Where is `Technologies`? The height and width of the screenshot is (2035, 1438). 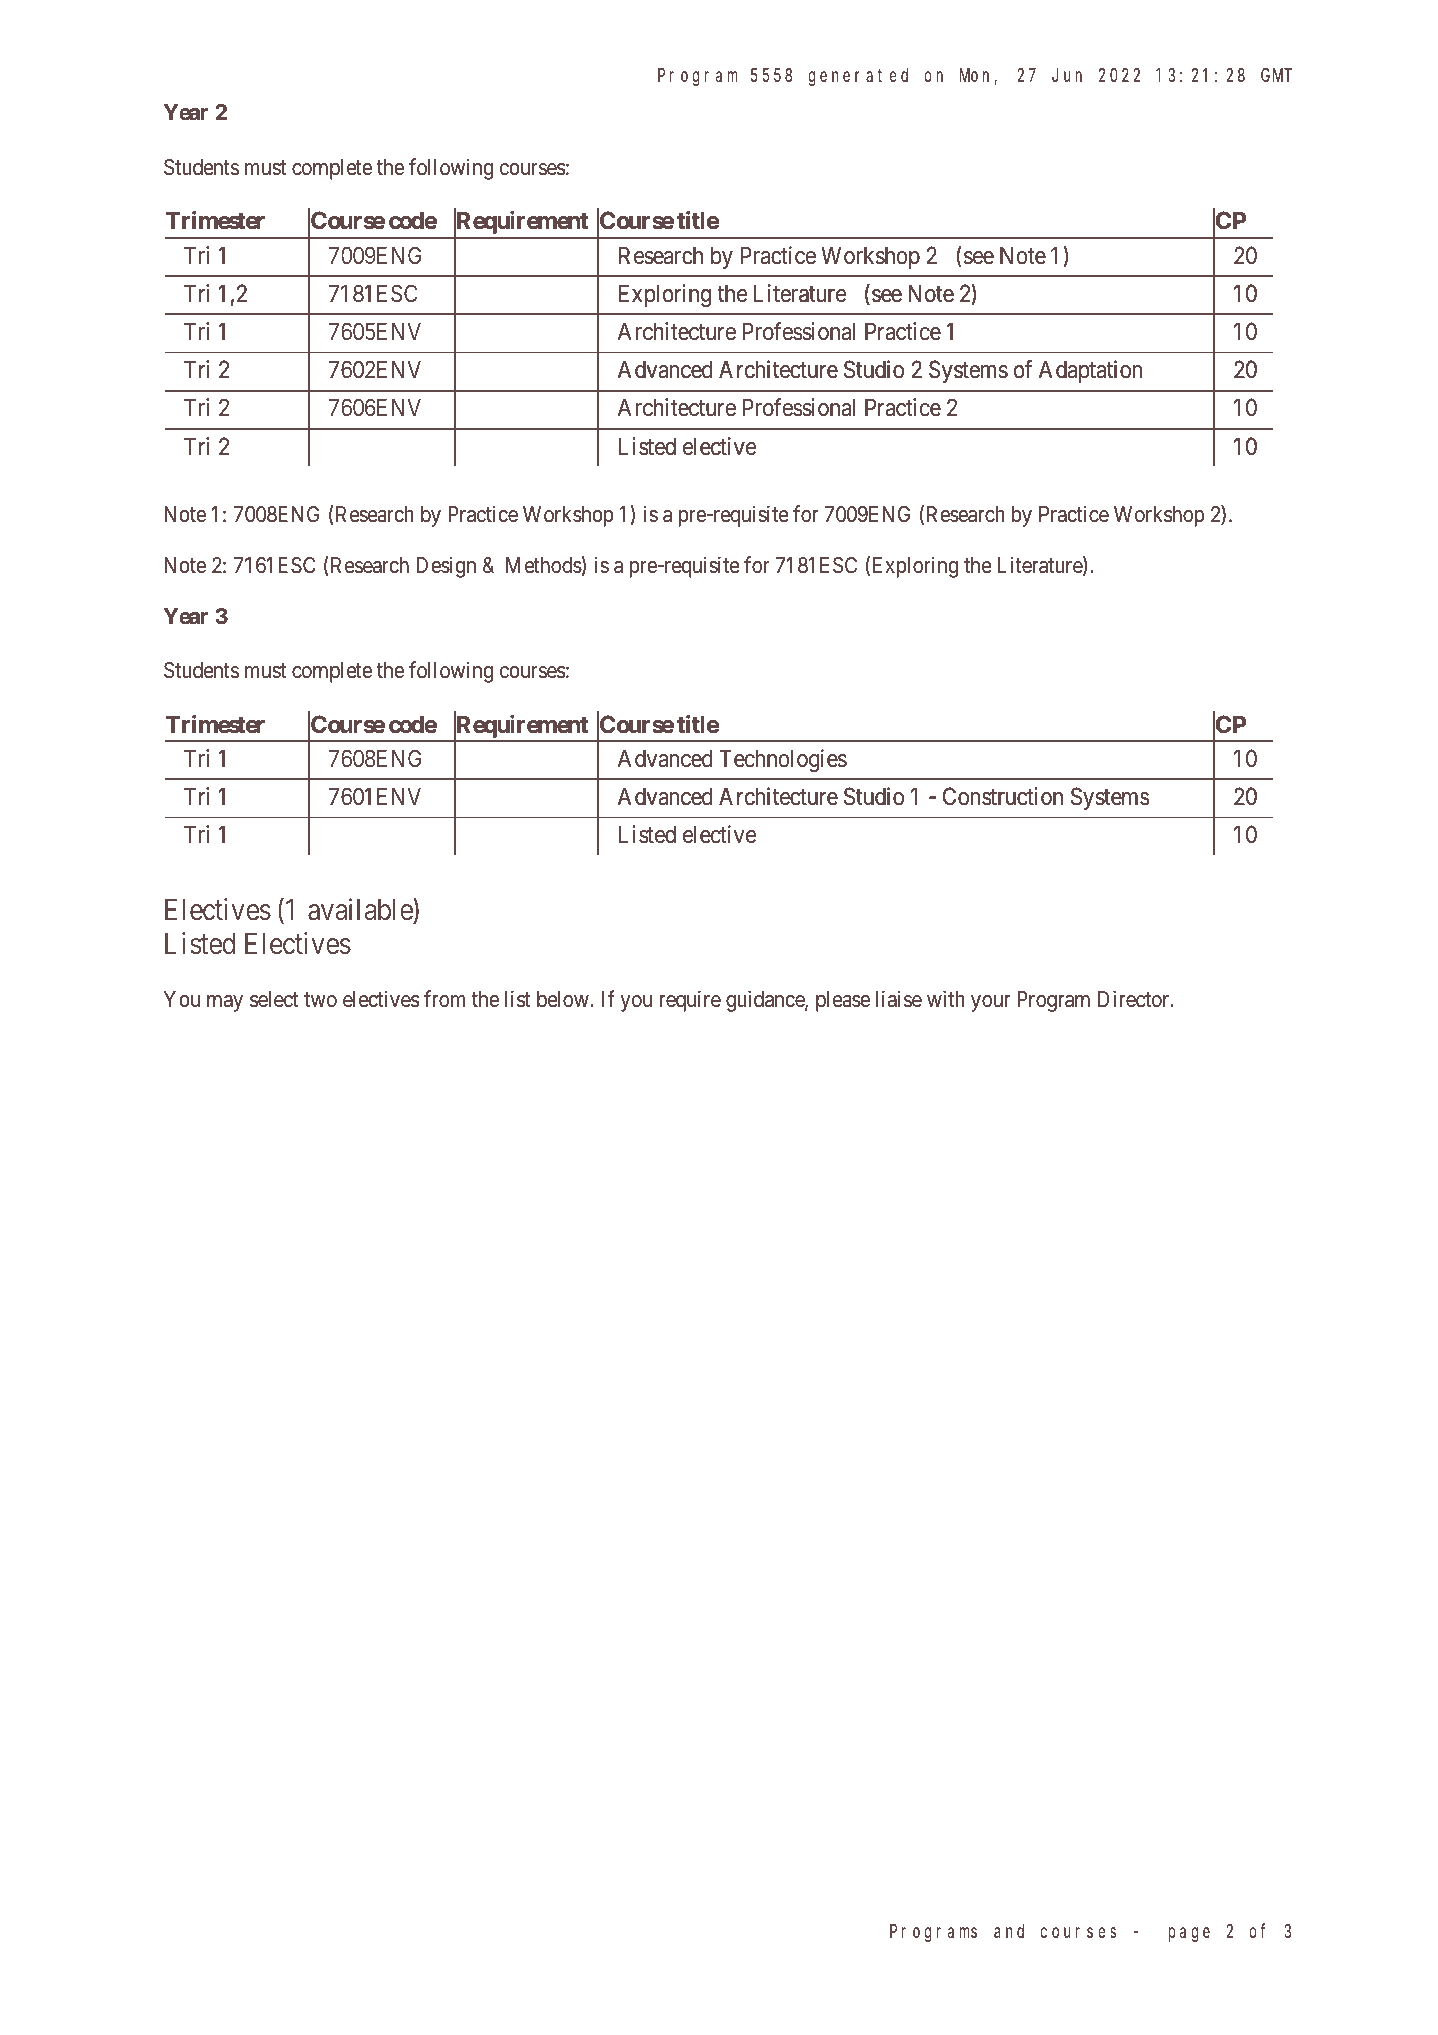 Technologies is located at coordinates (783, 760).
